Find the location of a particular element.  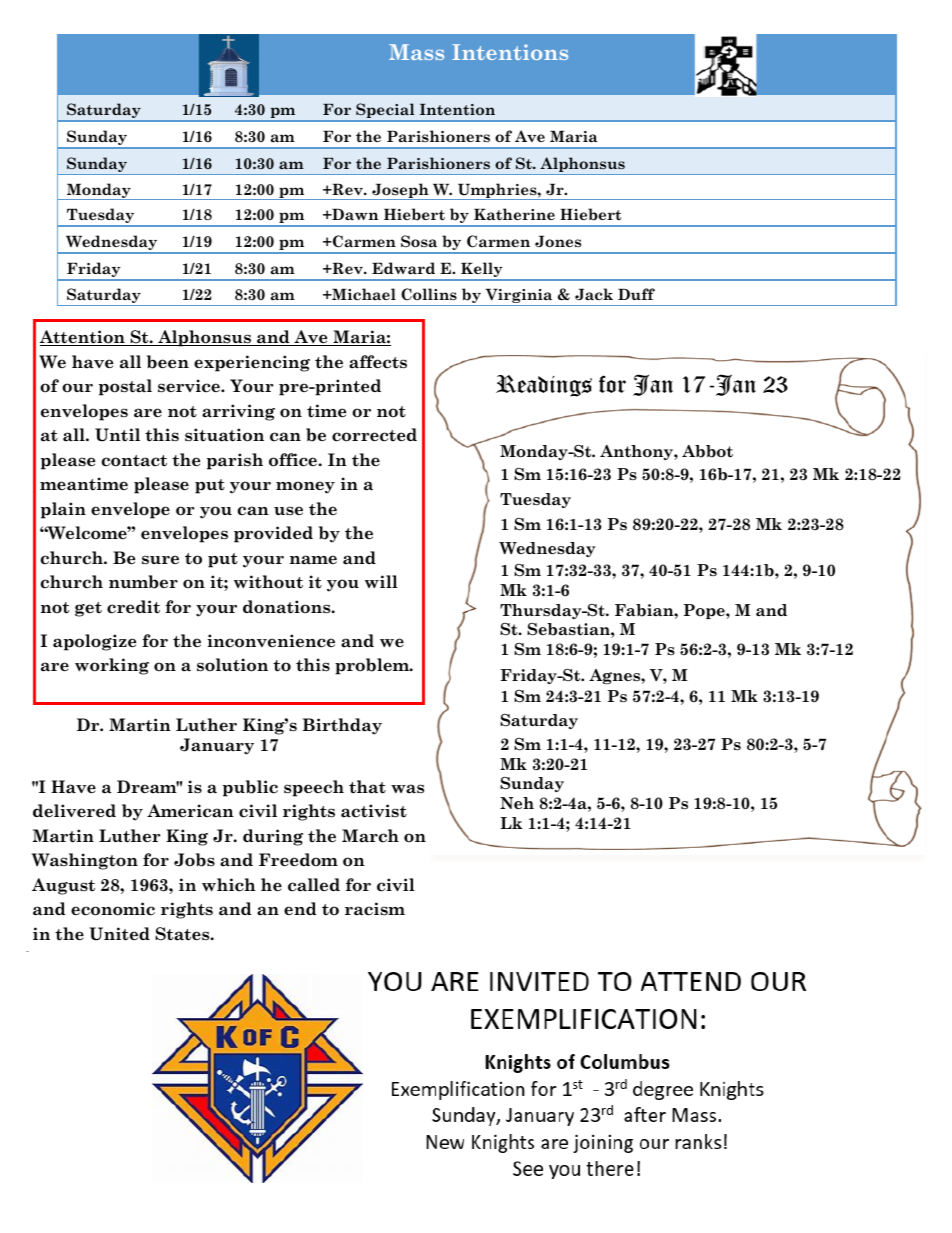

racism is located at coordinates (375, 909).
